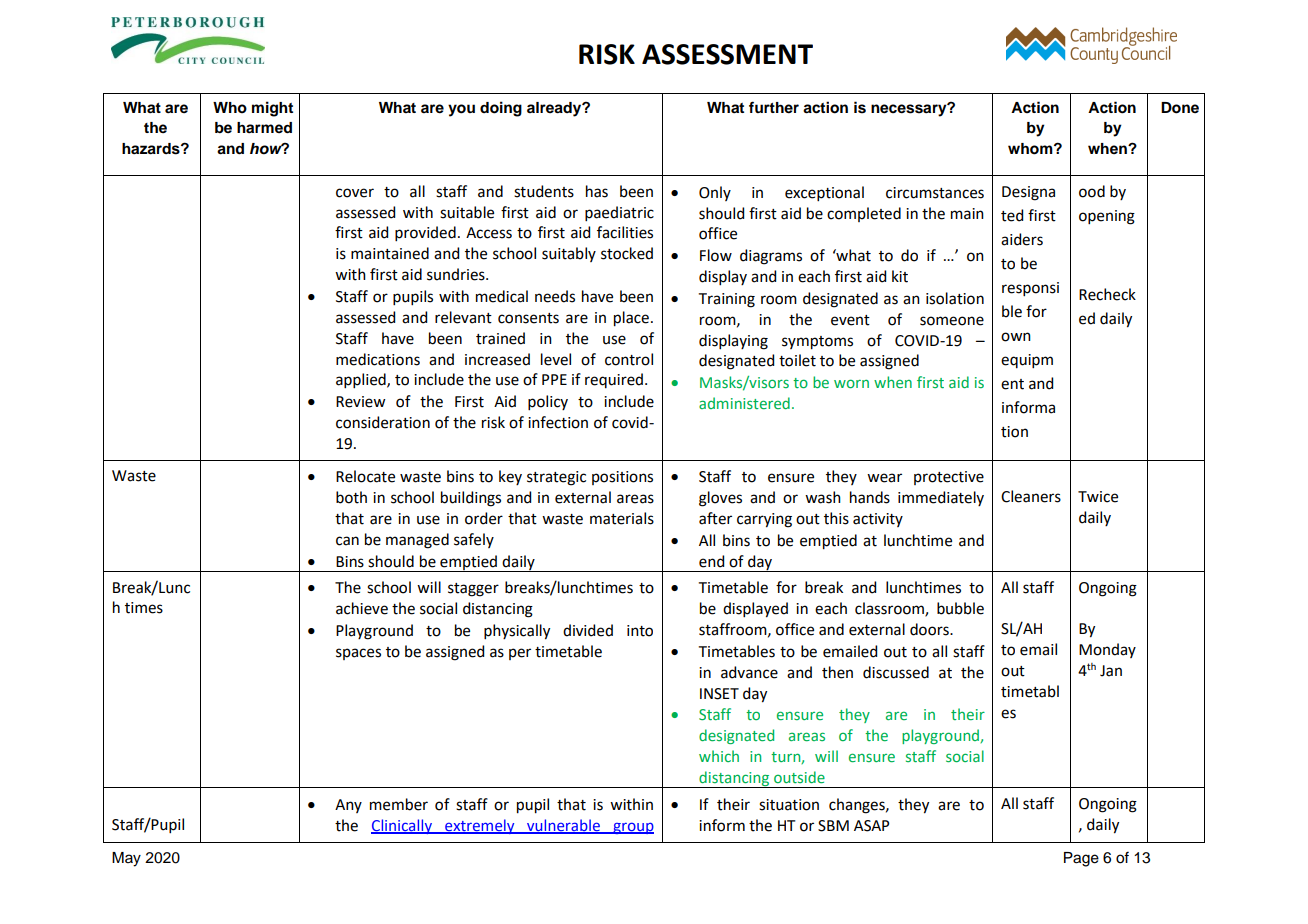 The width and height of the screenshot is (1308, 924). What do you see at coordinates (272, 109) in the screenshot?
I see `might` at bounding box center [272, 109].
